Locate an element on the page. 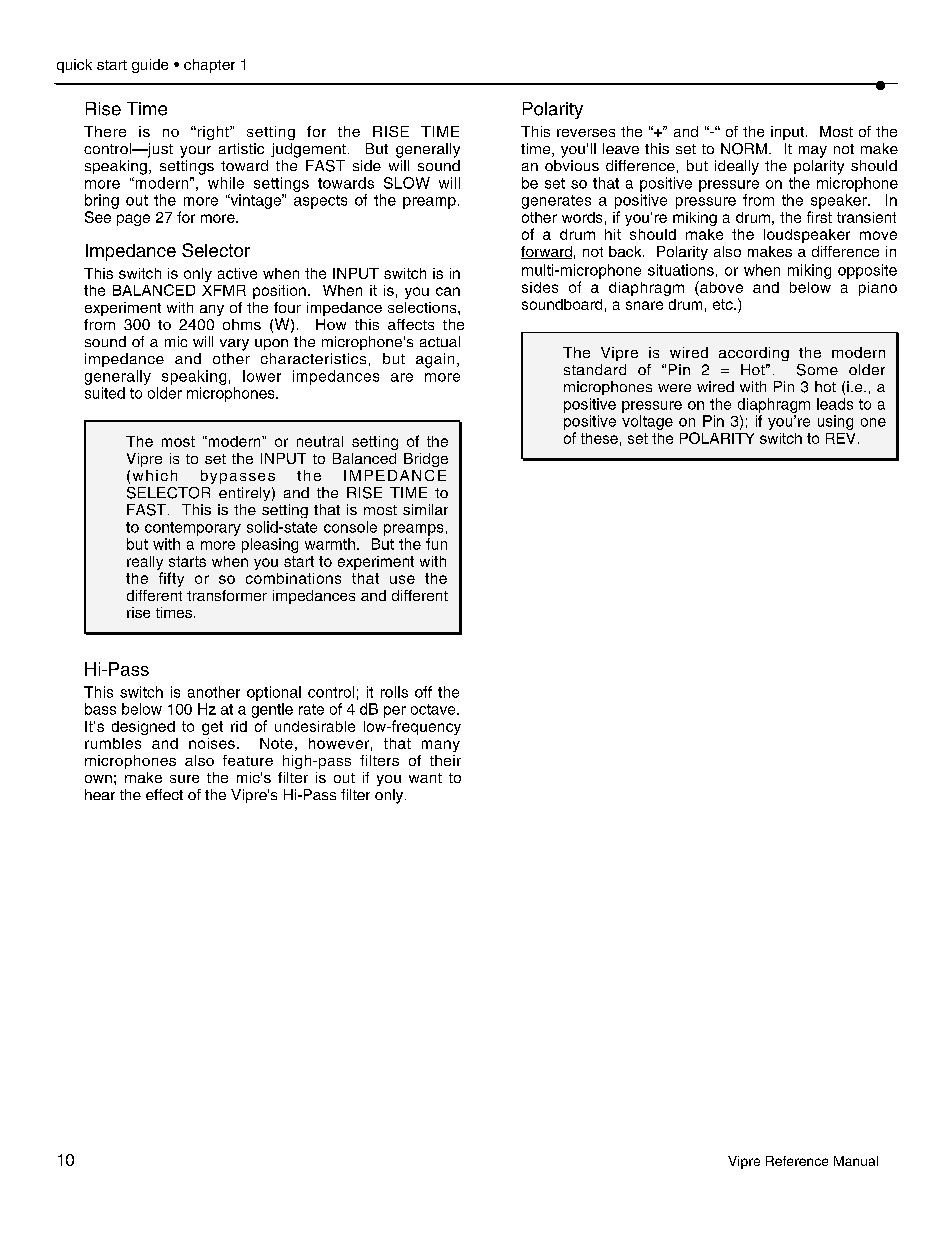 The width and height of the image is (952, 1233). many is located at coordinates (441, 746).
